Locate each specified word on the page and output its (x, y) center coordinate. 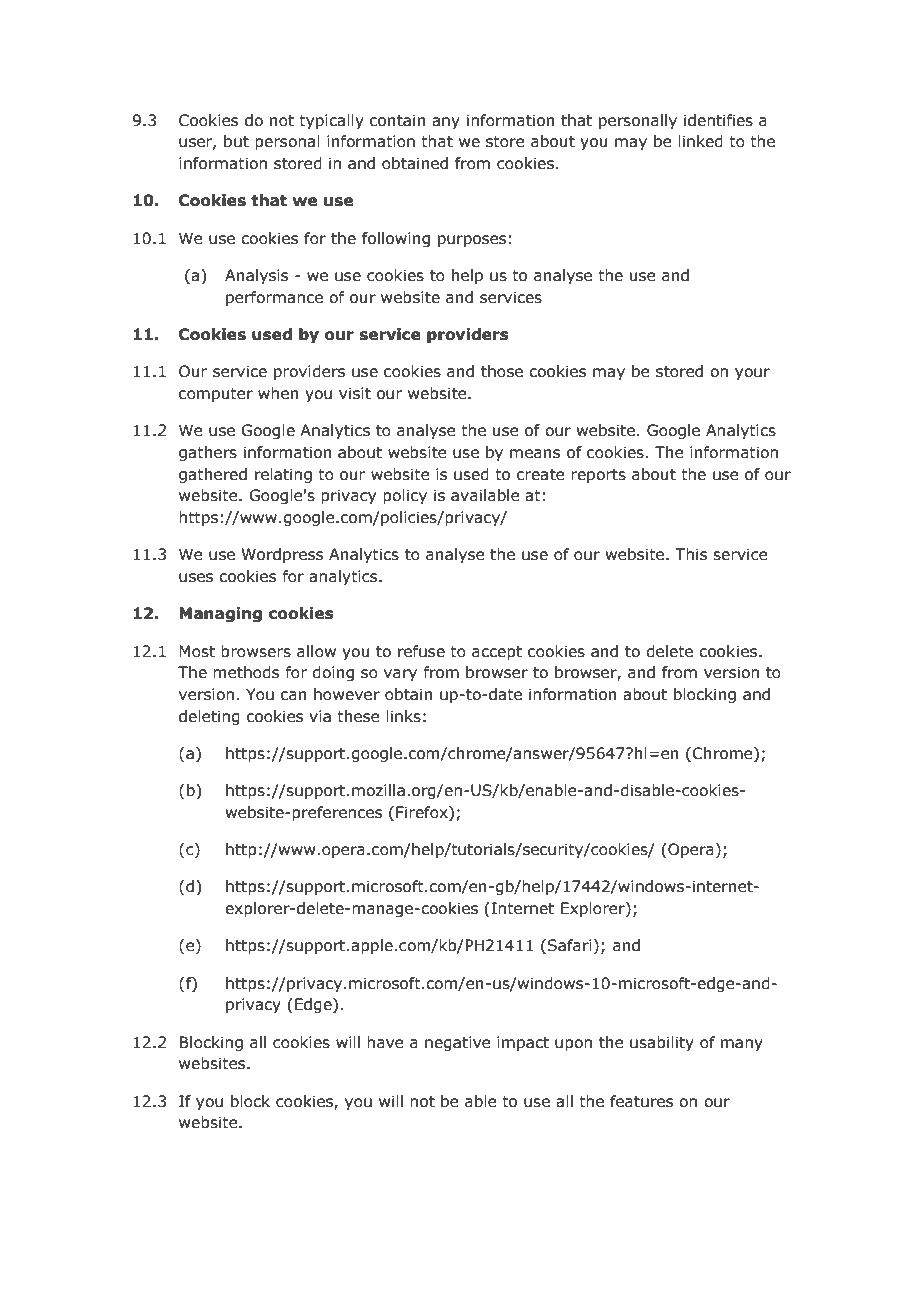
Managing (220, 614)
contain (398, 120)
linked (700, 141)
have (385, 1042)
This (691, 554)
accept (497, 653)
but (236, 141)
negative (458, 1043)
